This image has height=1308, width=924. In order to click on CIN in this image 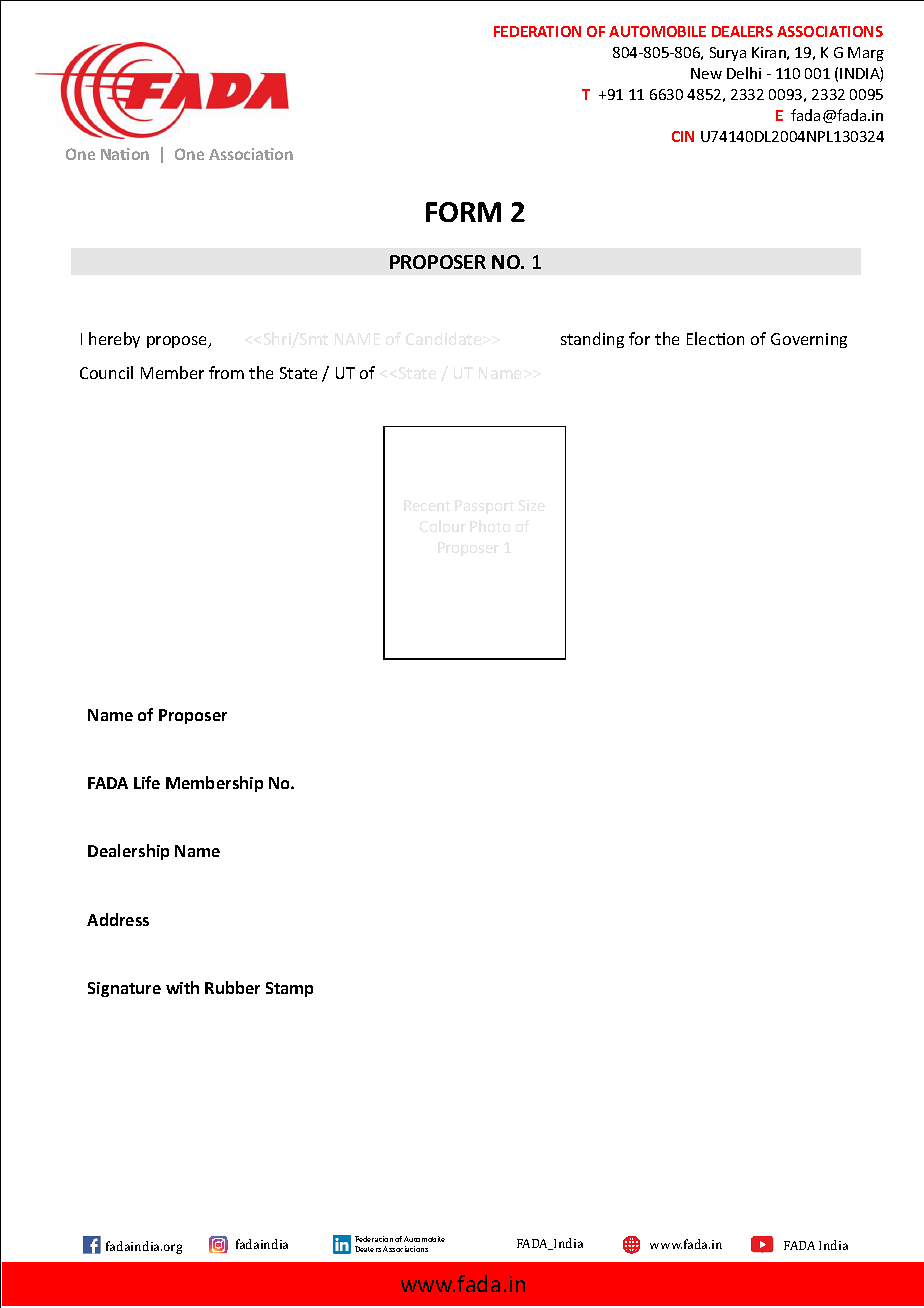, I will do `click(683, 136)`.
